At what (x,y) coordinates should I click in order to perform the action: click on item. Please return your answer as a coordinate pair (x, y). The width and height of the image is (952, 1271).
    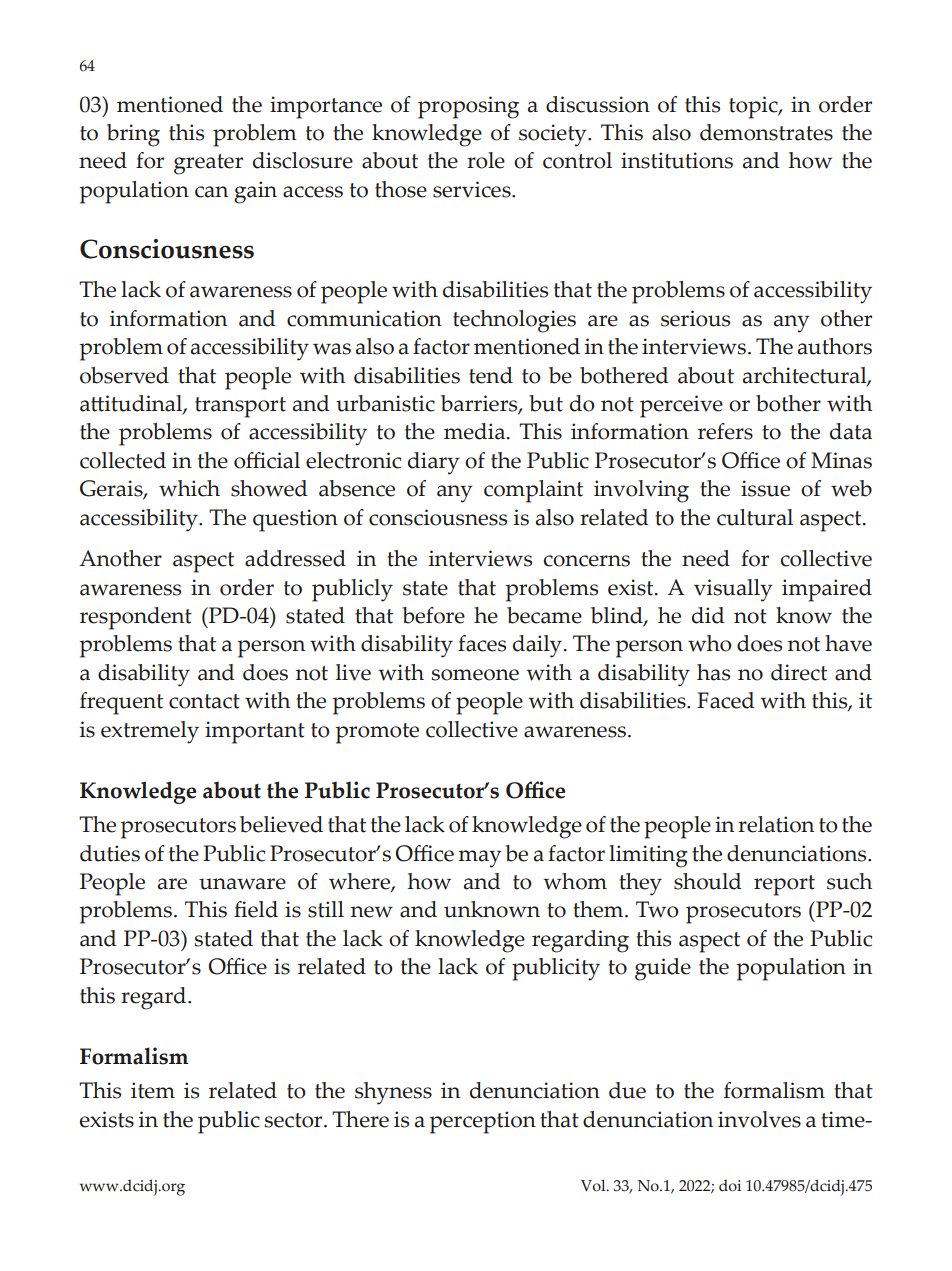
    Looking at the image, I should click on (153, 1090).
